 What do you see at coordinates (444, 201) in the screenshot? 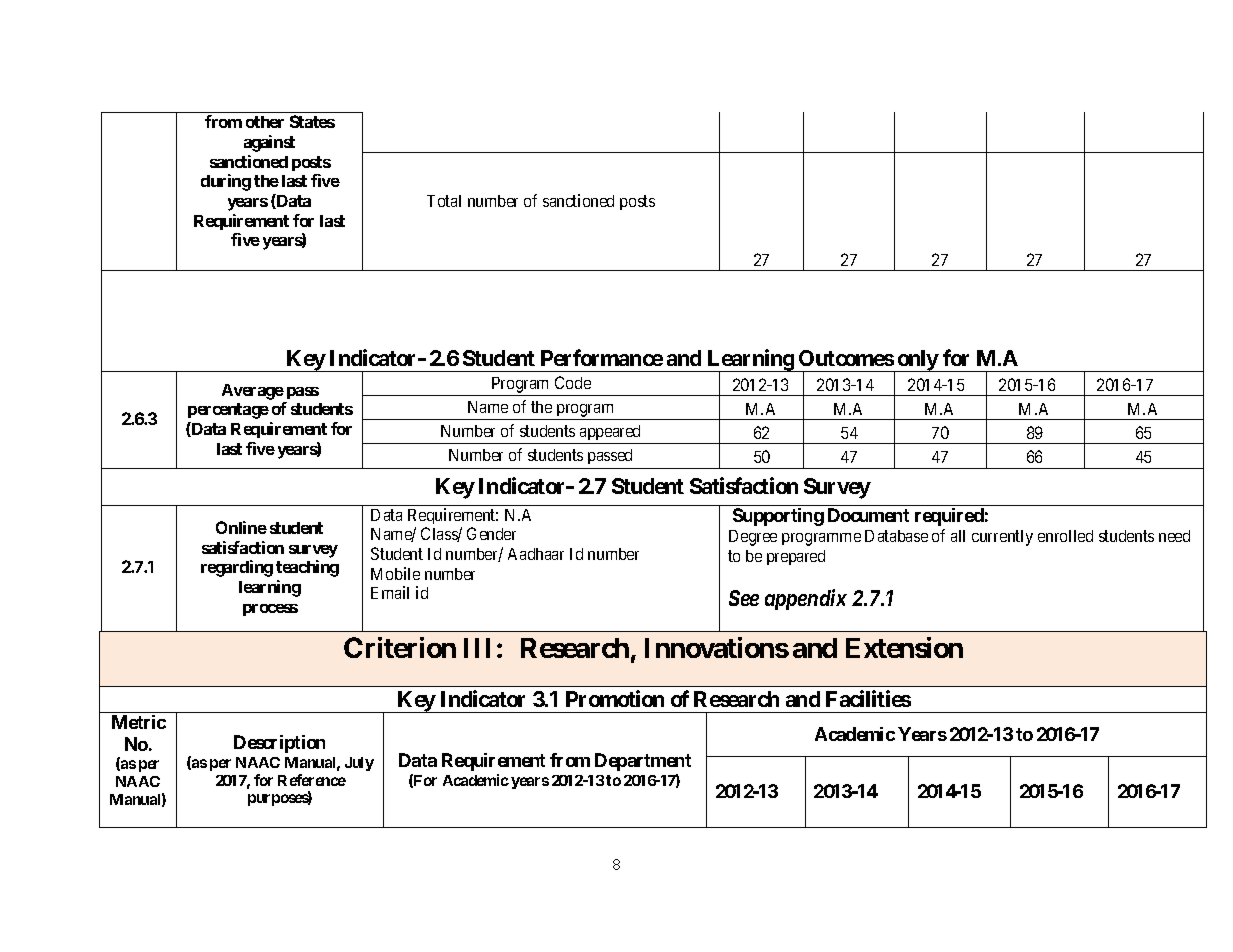
I see `Total` at bounding box center [444, 201].
